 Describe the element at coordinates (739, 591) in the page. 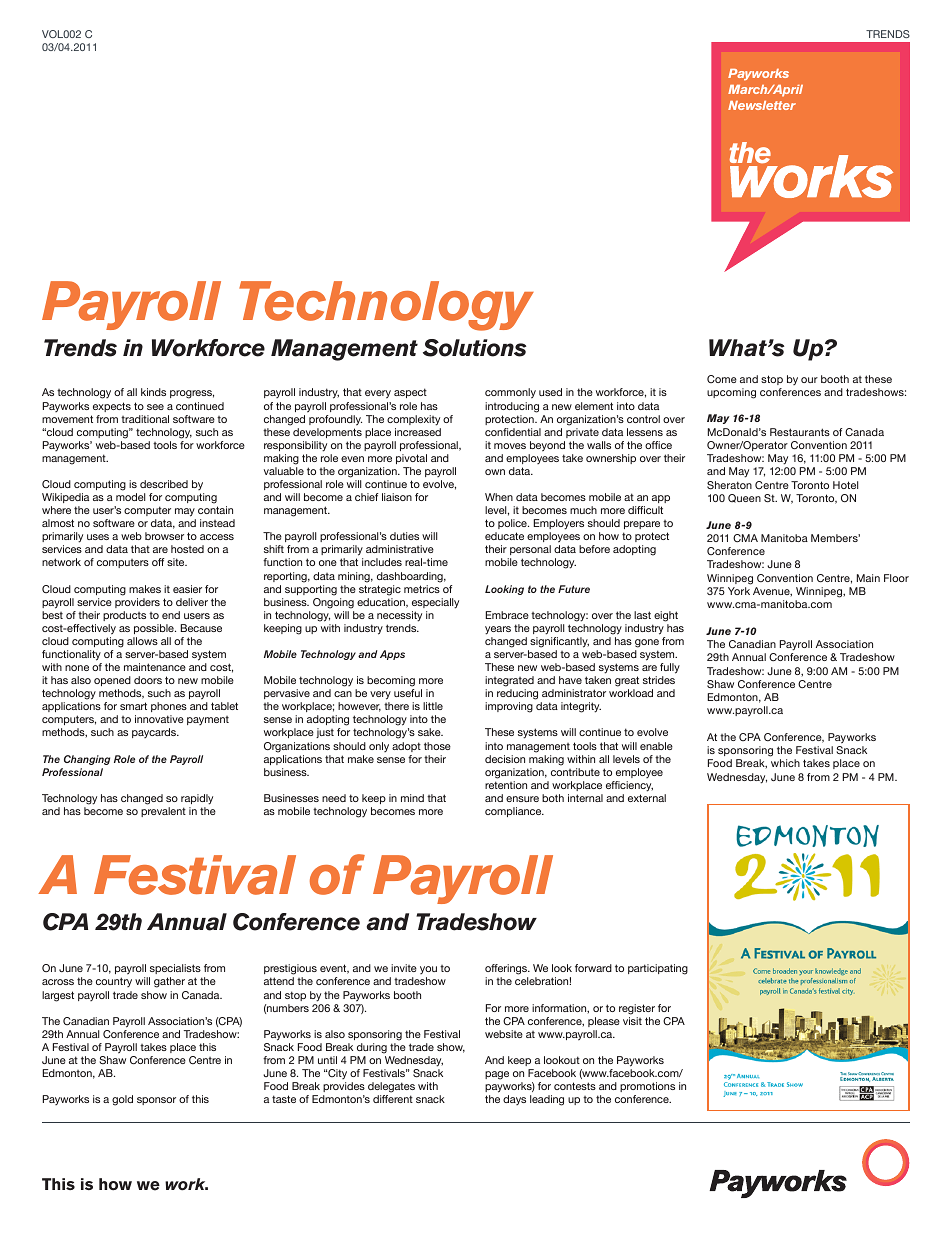

I see `York` at that location.
